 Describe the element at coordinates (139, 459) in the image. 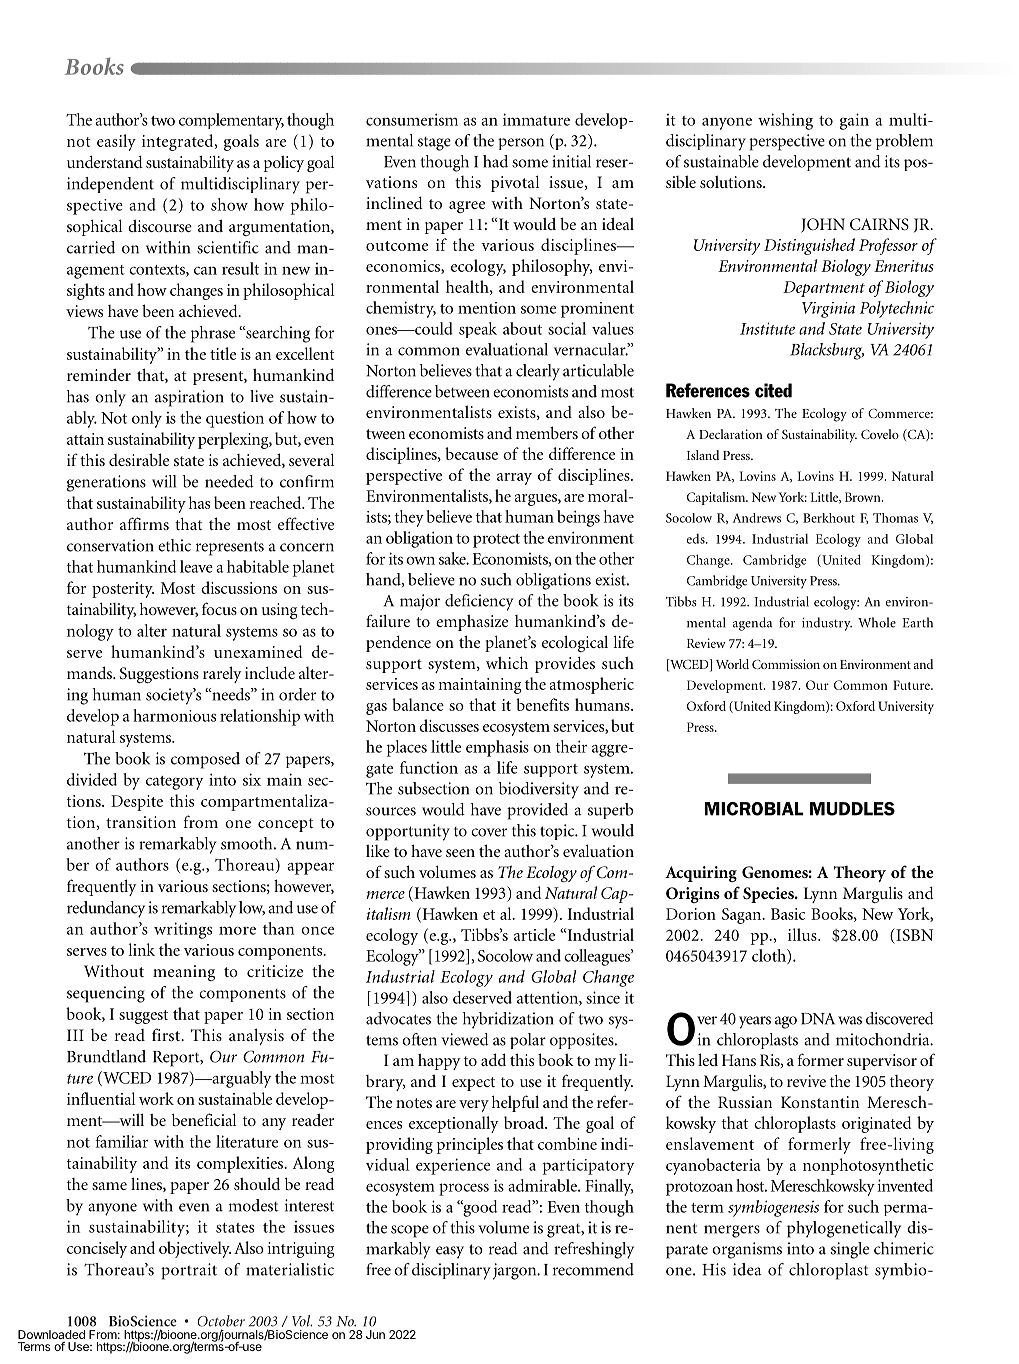

I see `desirable` at that location.
